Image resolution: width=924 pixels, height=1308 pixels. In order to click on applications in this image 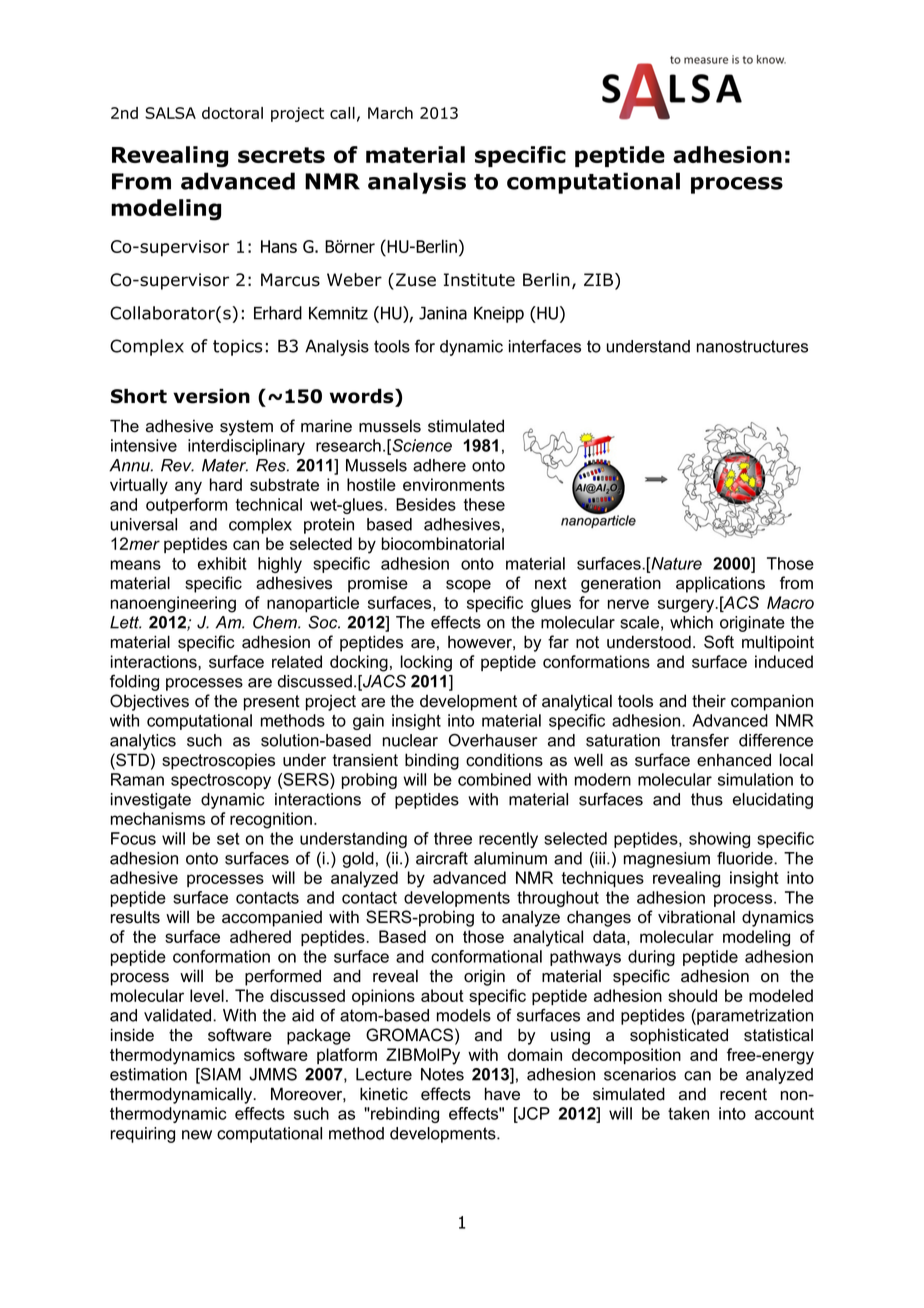, I will do `click(720, 584)`.
